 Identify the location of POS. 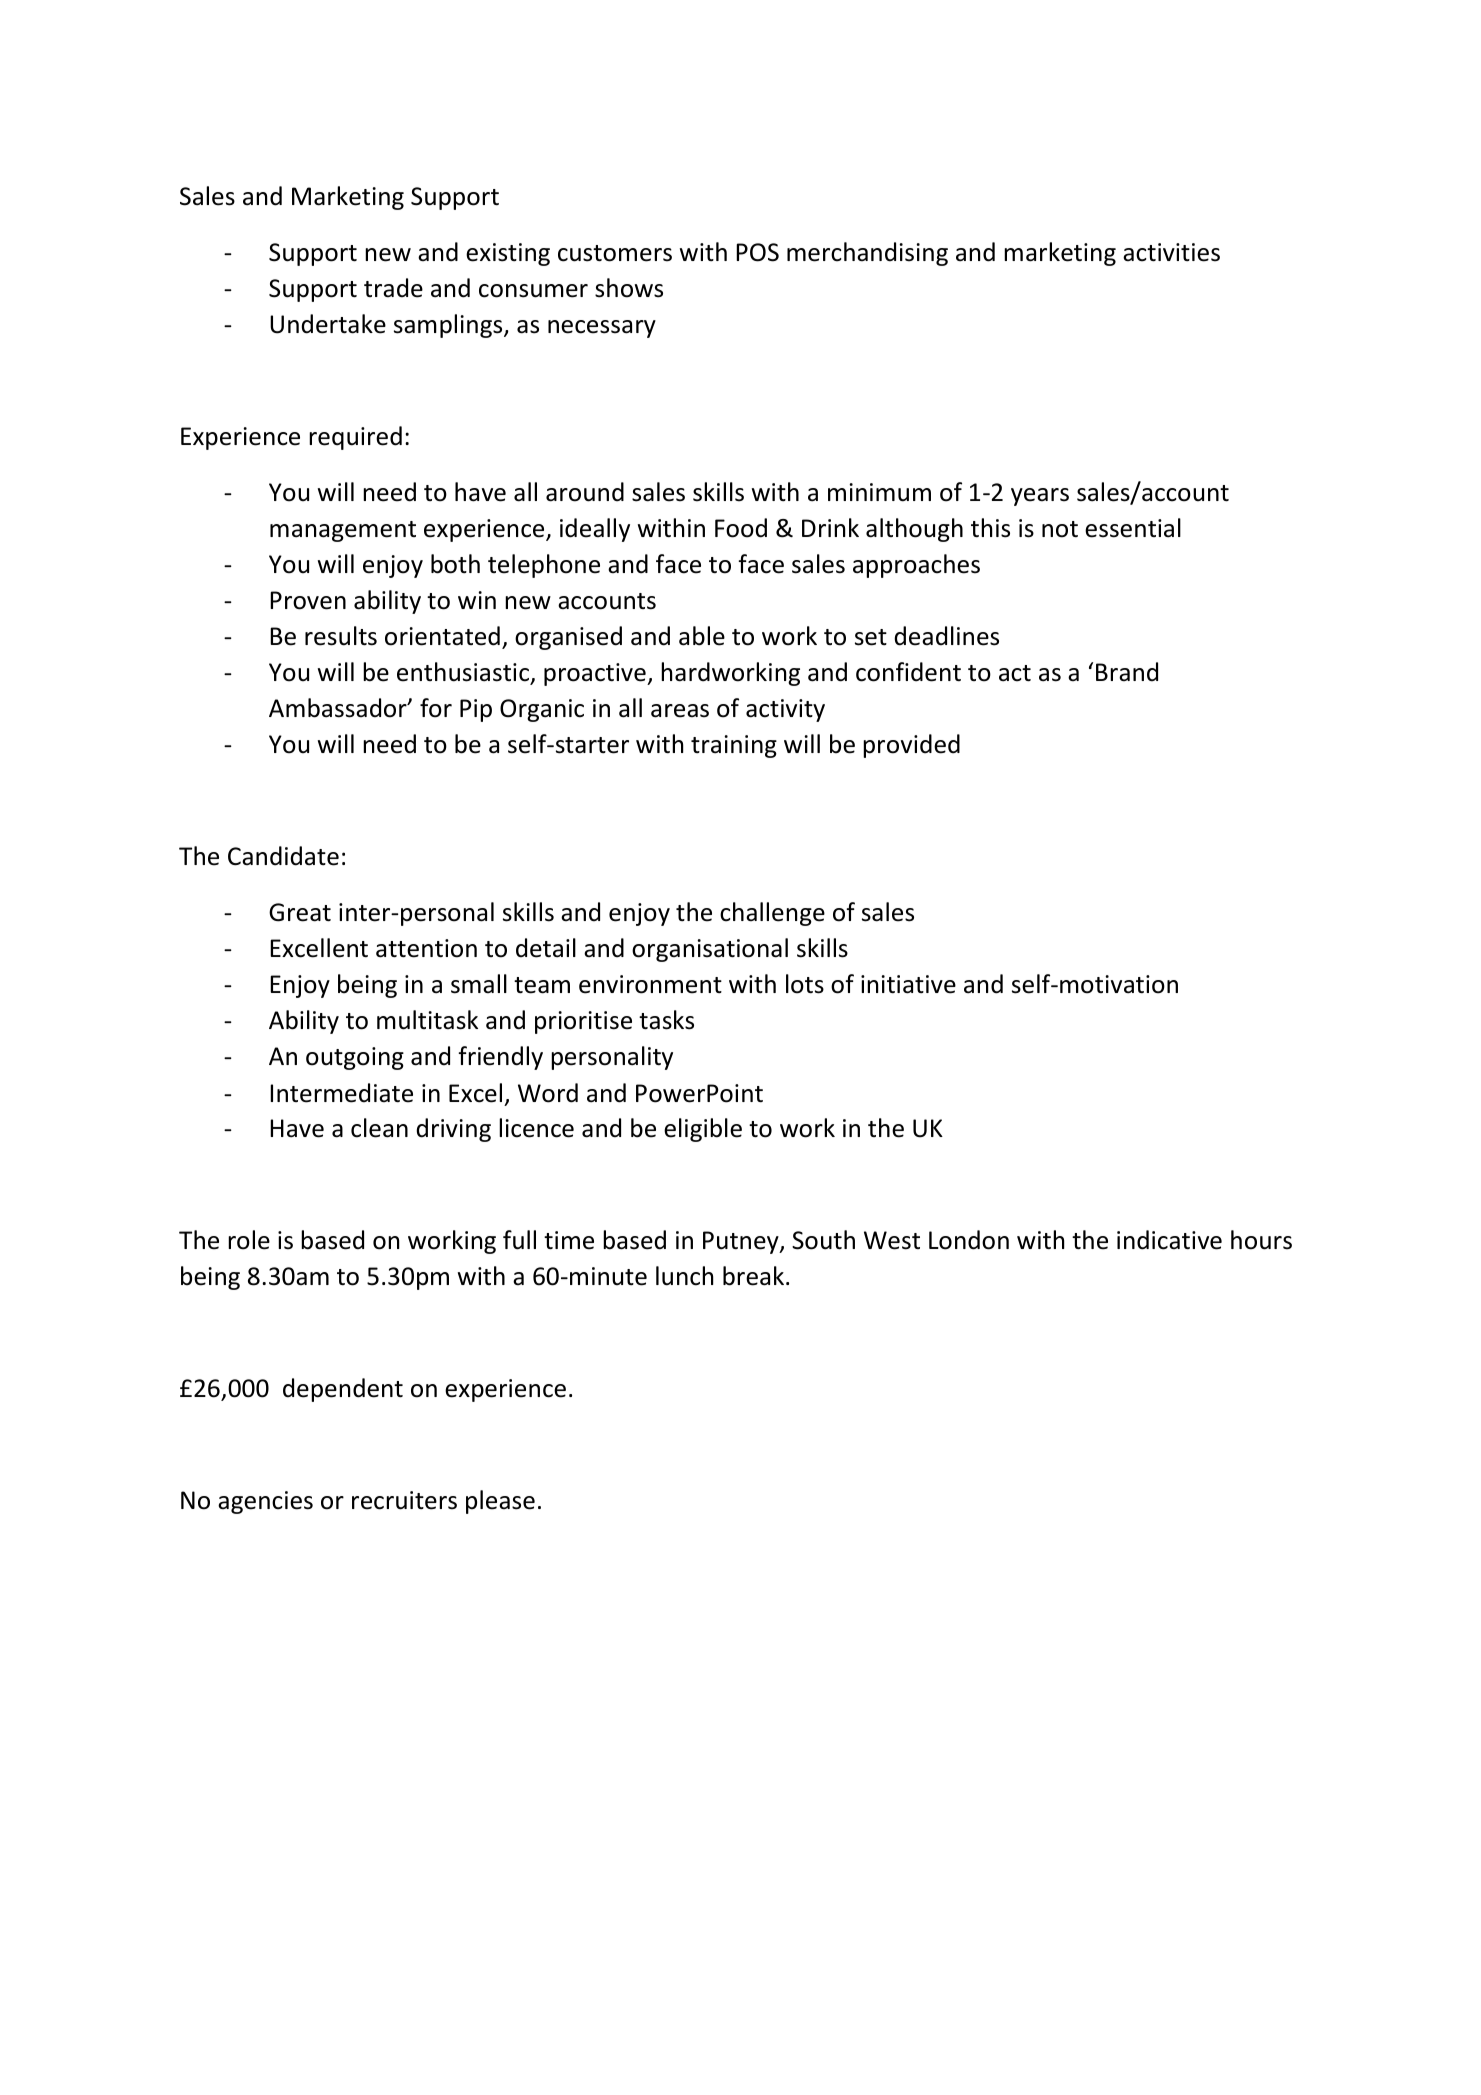
(757, 252).
